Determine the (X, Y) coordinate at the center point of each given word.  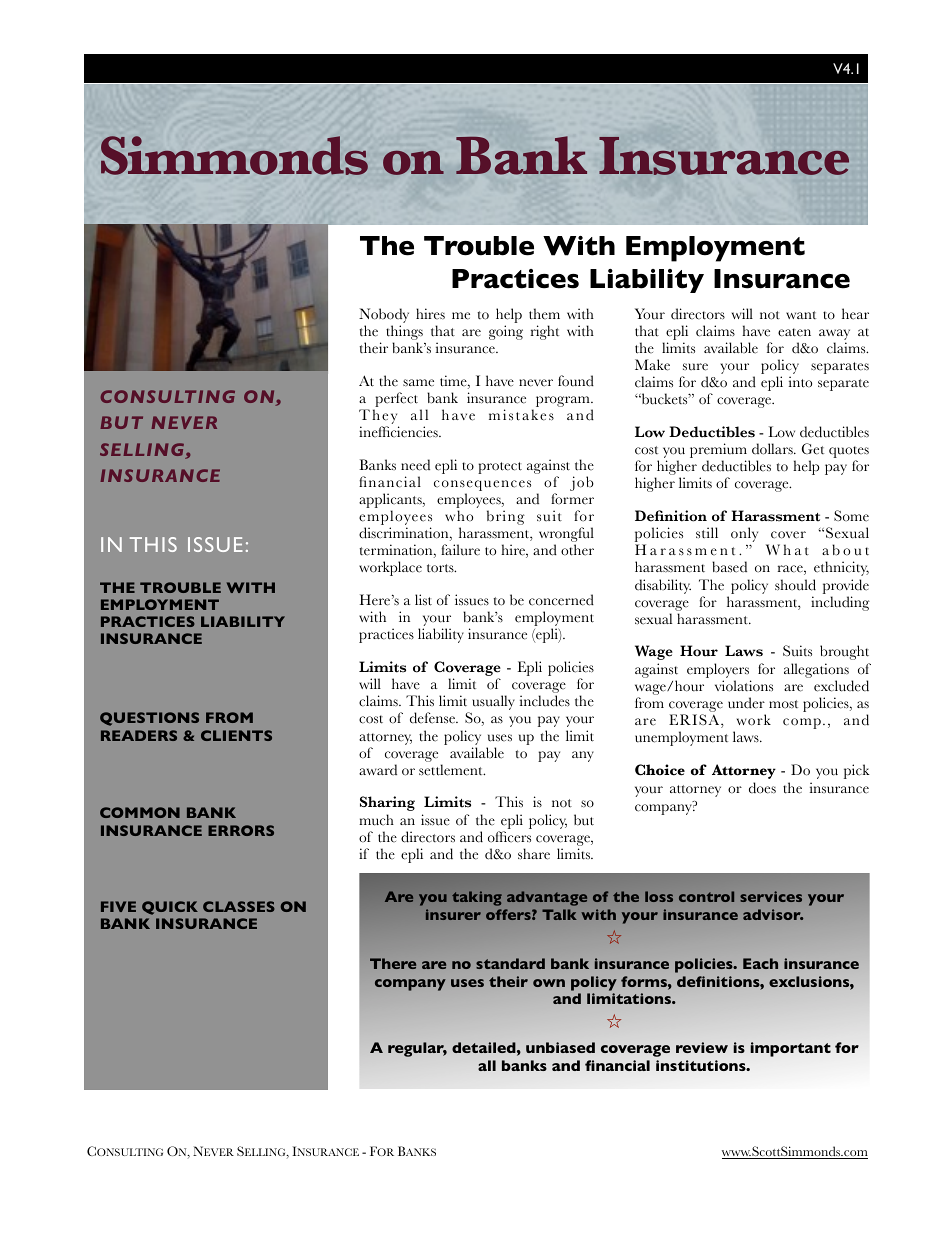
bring (506, 517)
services (771, 896)
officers (509, 837)
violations (744, 686)
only (744, 536)
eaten (794, 332)
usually (493, 702)
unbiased (560, 1047)
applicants (391, 502)
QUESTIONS (149, 719)
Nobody (384, 315)
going (506, 332)
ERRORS (241, 830)
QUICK (170, 908)
